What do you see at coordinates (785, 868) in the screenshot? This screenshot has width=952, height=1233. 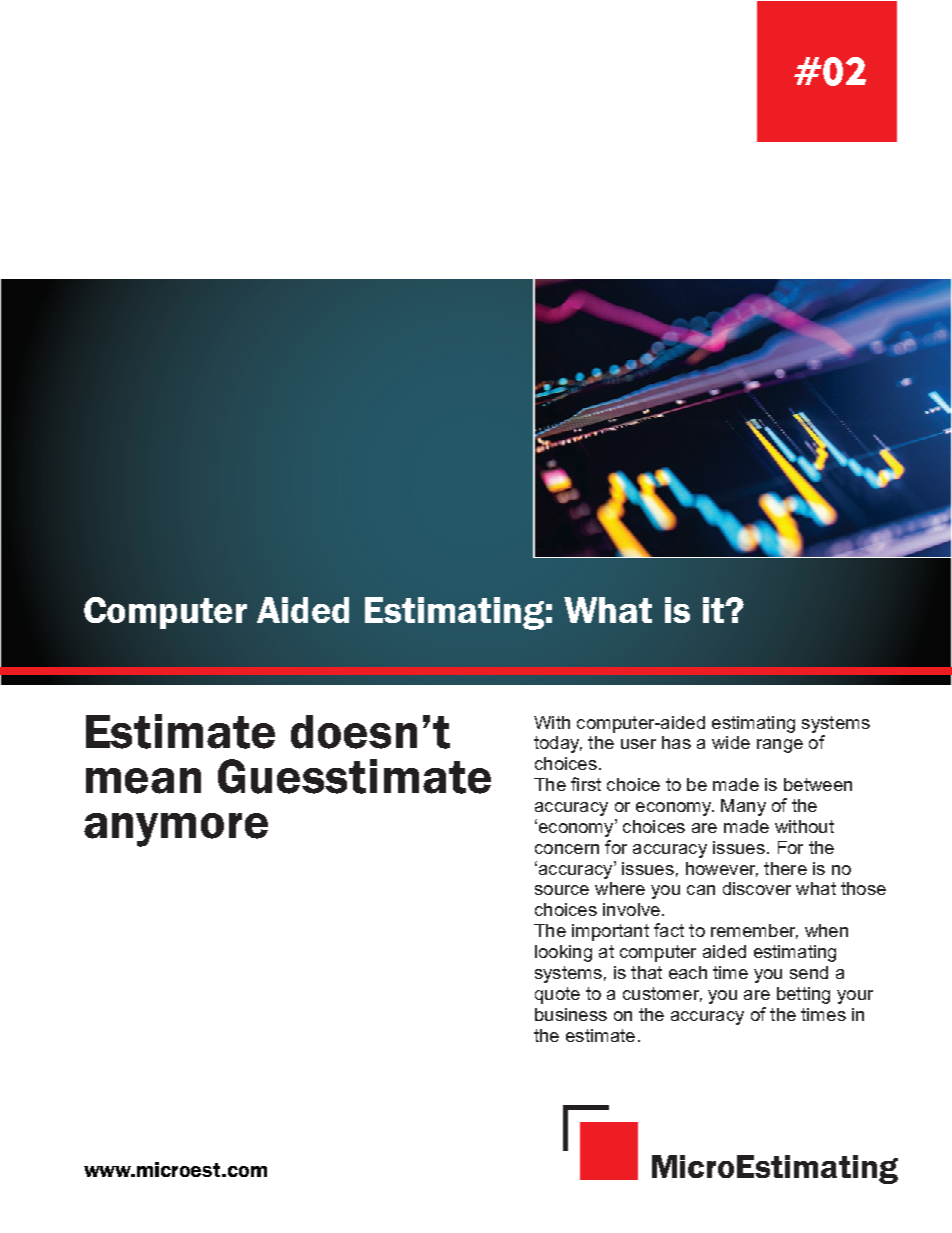 I see `there` at bounding box center [785, 868].
